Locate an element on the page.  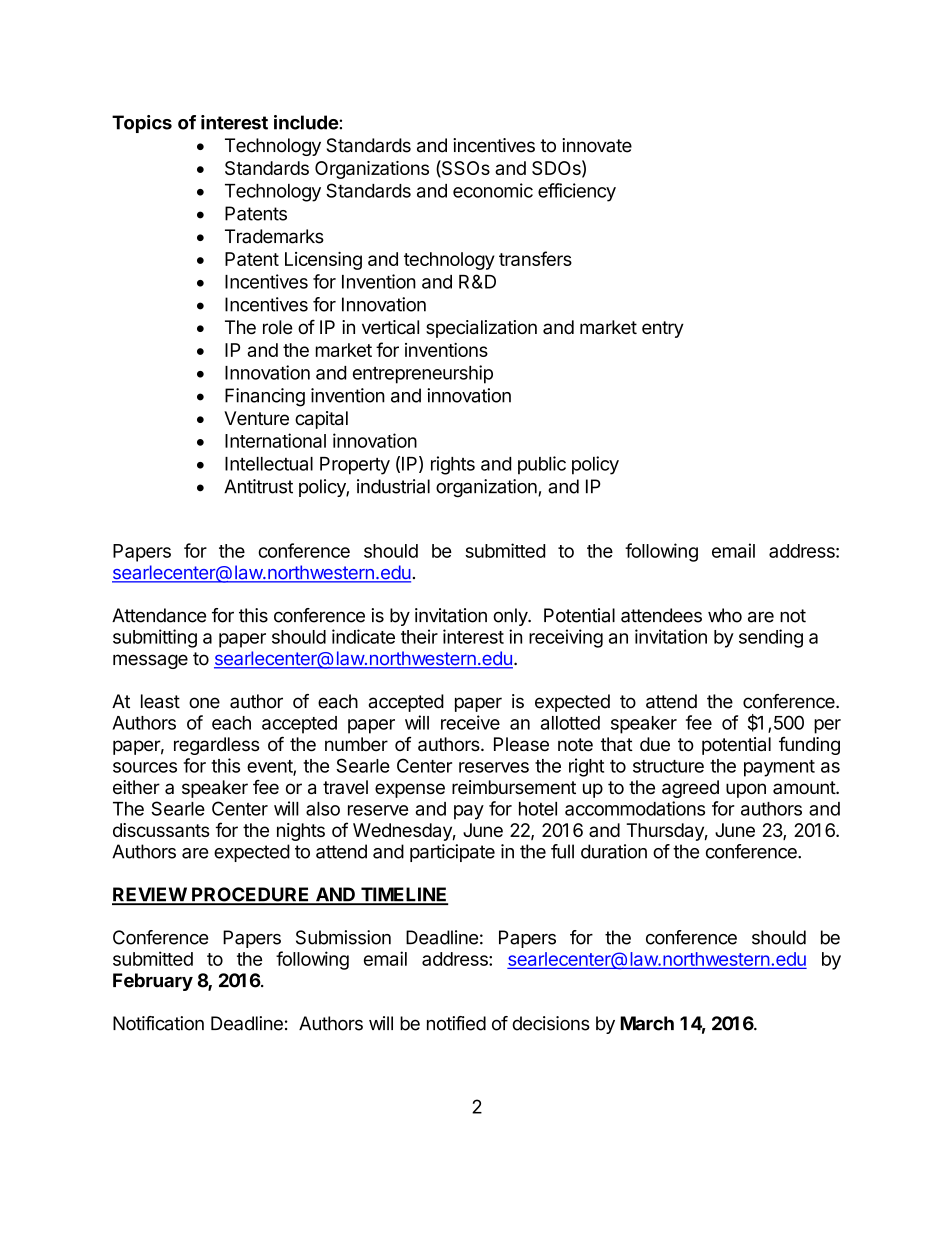
Topics is located at coordinates (142, 124).
